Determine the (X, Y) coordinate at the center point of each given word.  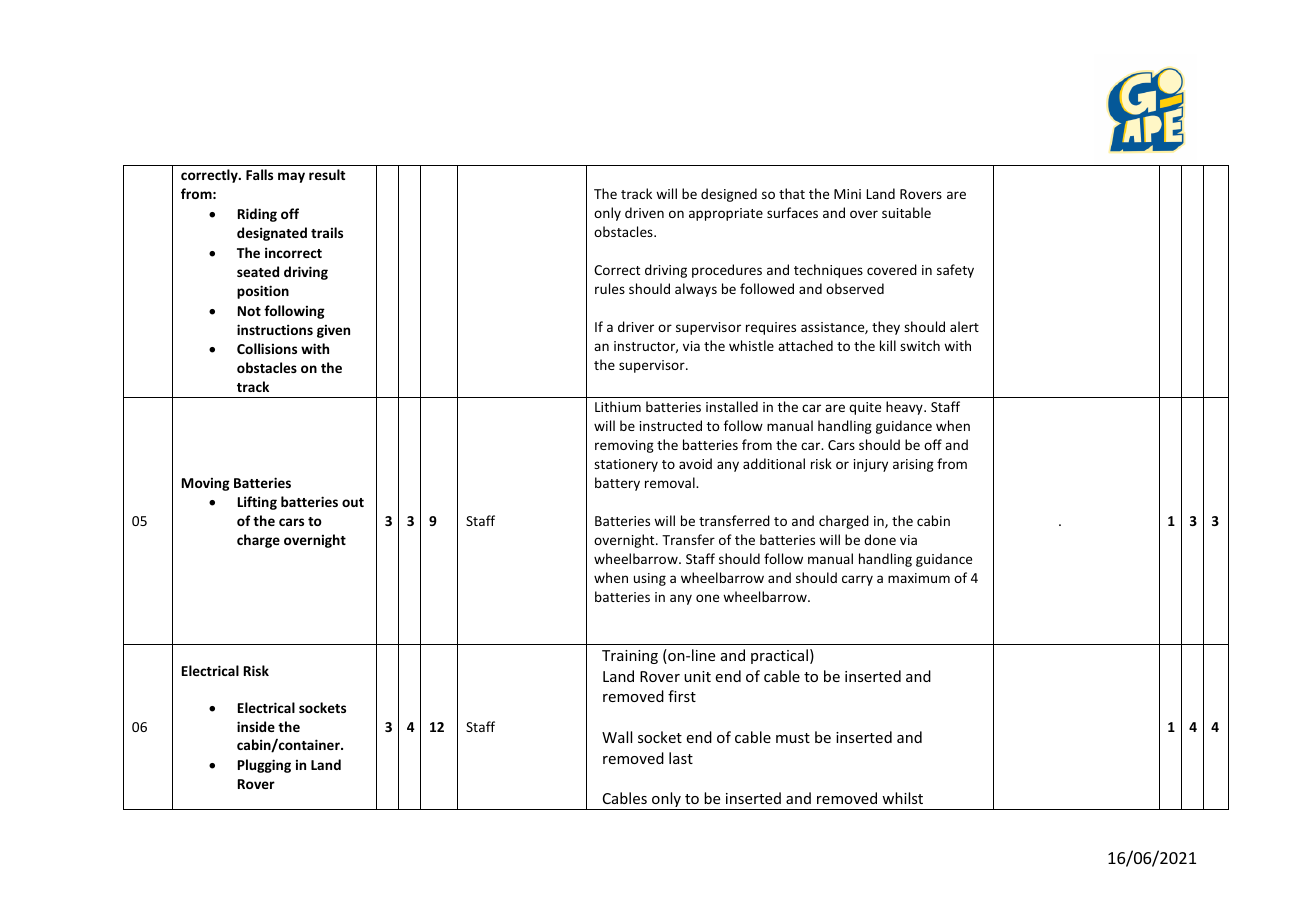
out (353, 502)
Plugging (264, 766)
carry (857, 580)
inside (256, 726)
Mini (847, 194)
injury (871, 465)
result (327, 174)
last (681, 758)
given (333, 331)
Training (630, 657)
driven (644, 212)
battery (617, 484)
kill (888, 345)
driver (636, 326)
